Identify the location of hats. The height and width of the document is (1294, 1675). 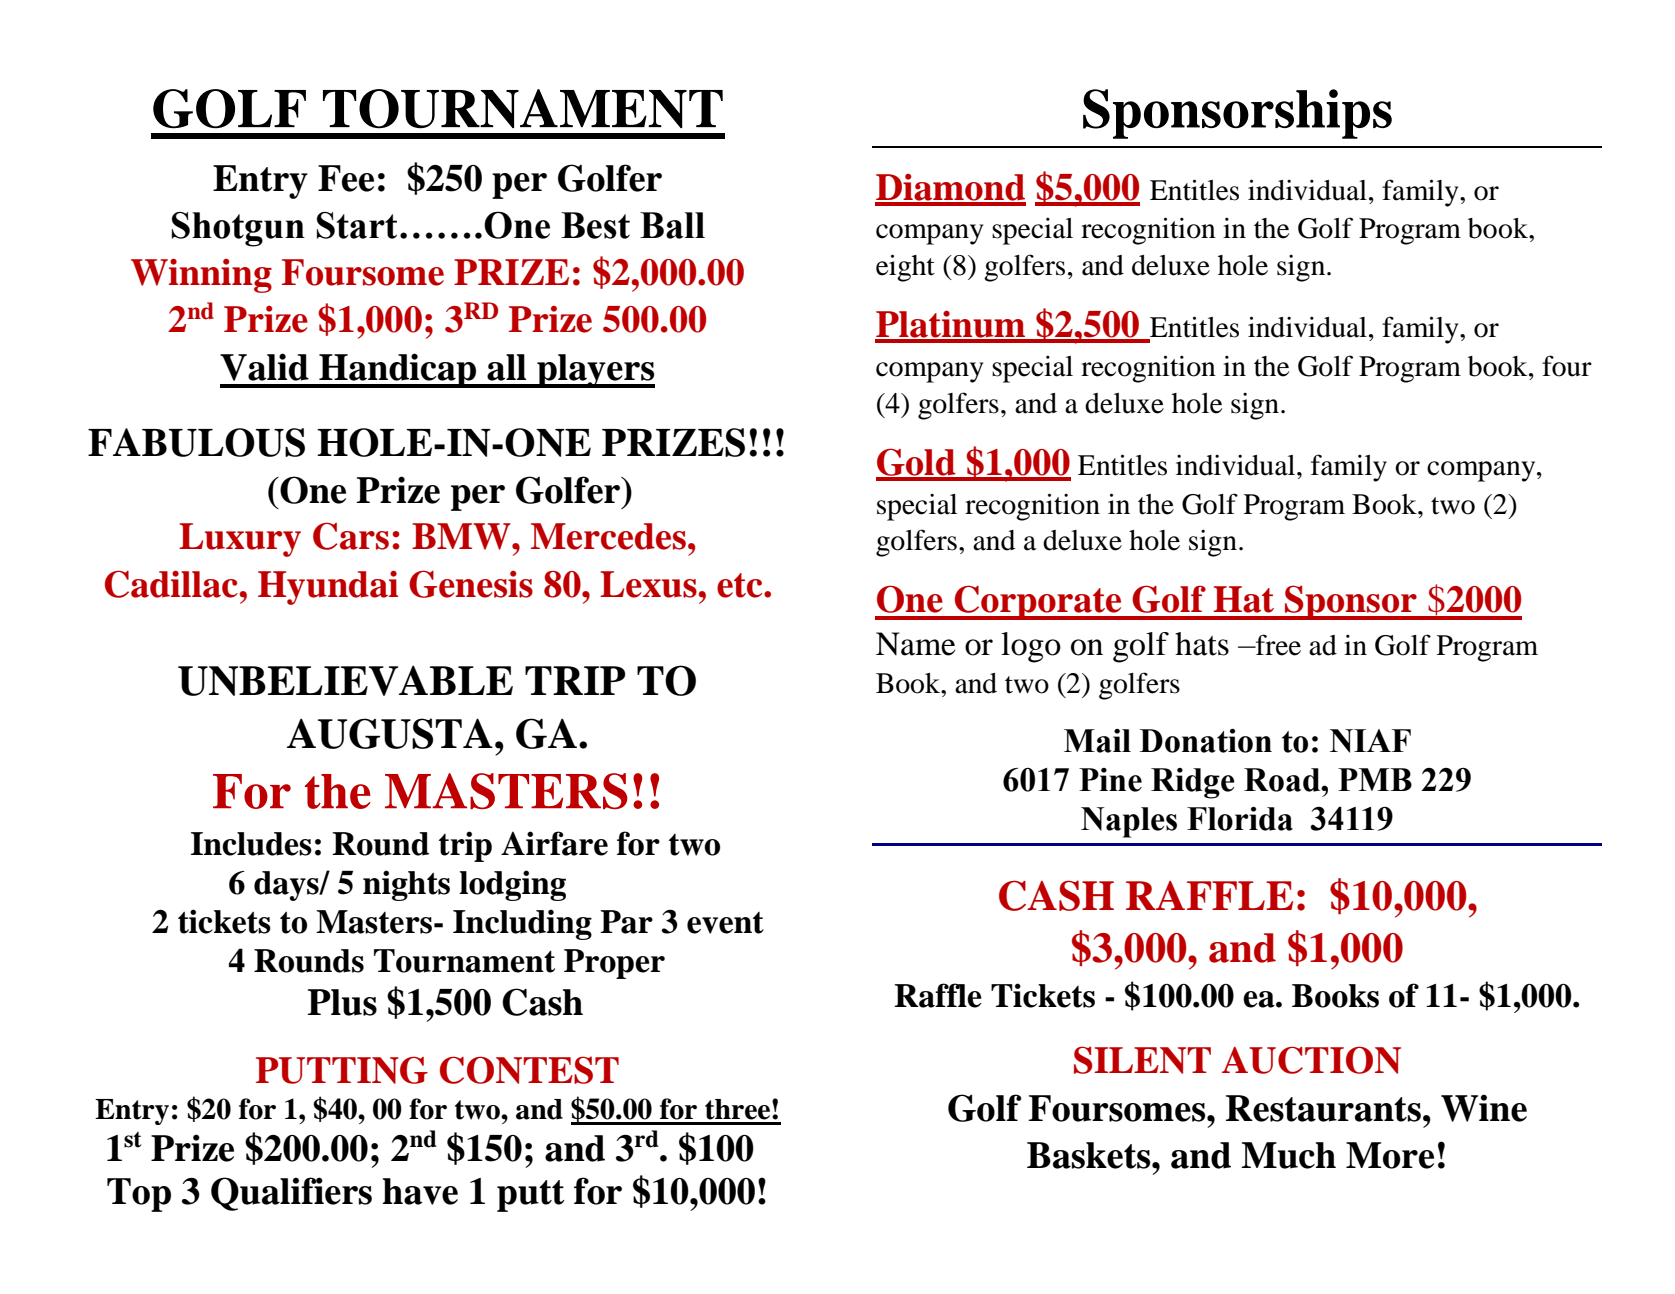
(1202, 644).
